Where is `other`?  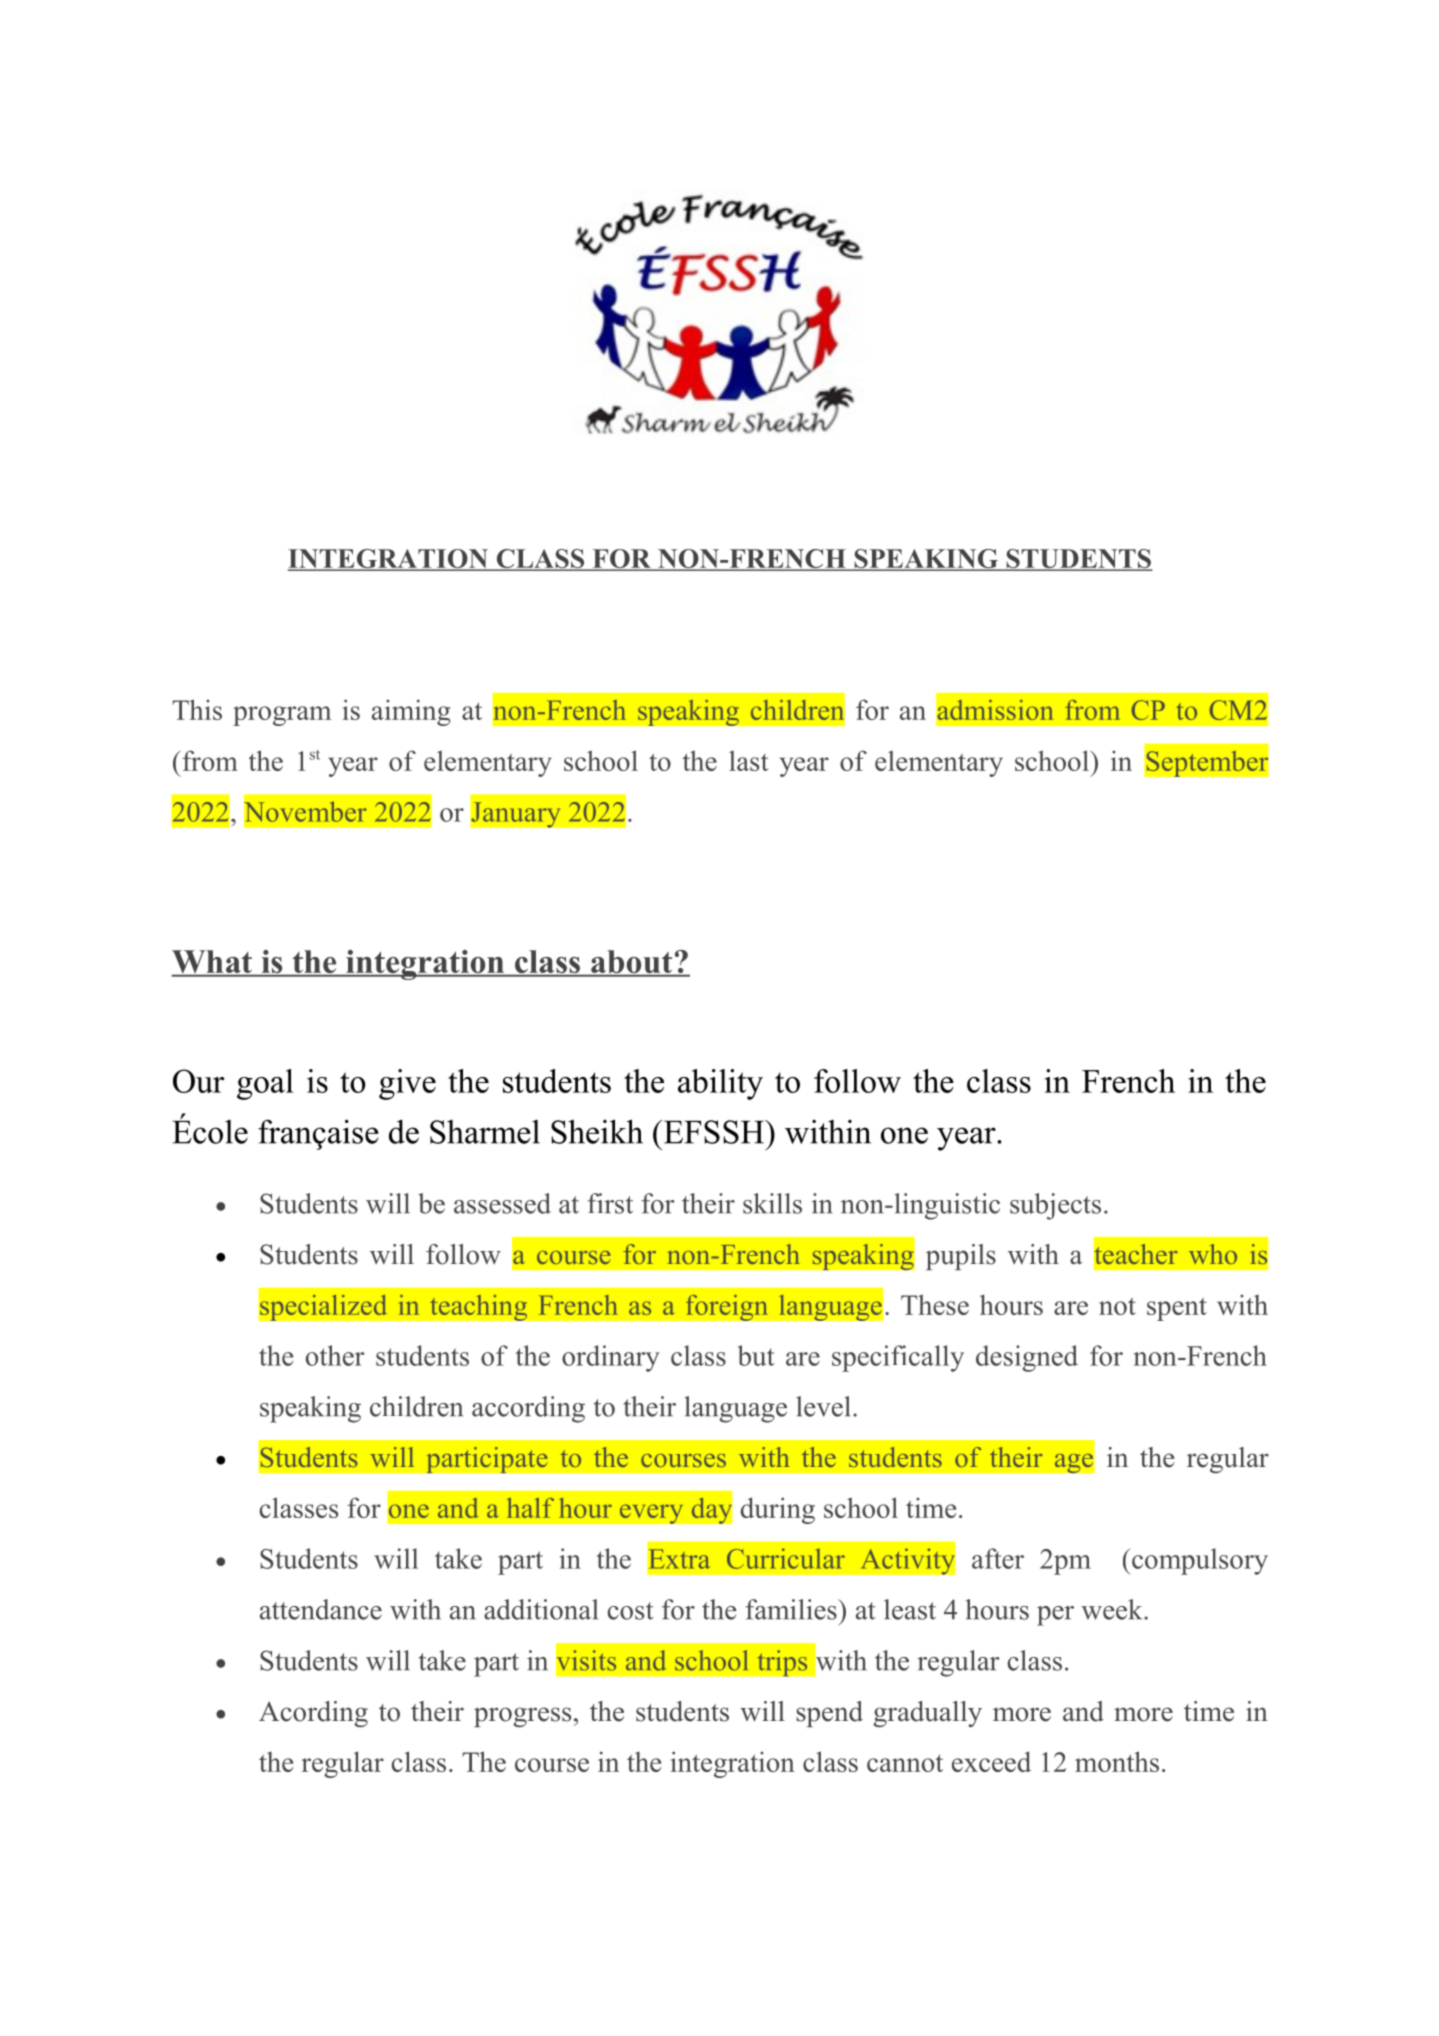 other is located at coordinates (335, 1355).
